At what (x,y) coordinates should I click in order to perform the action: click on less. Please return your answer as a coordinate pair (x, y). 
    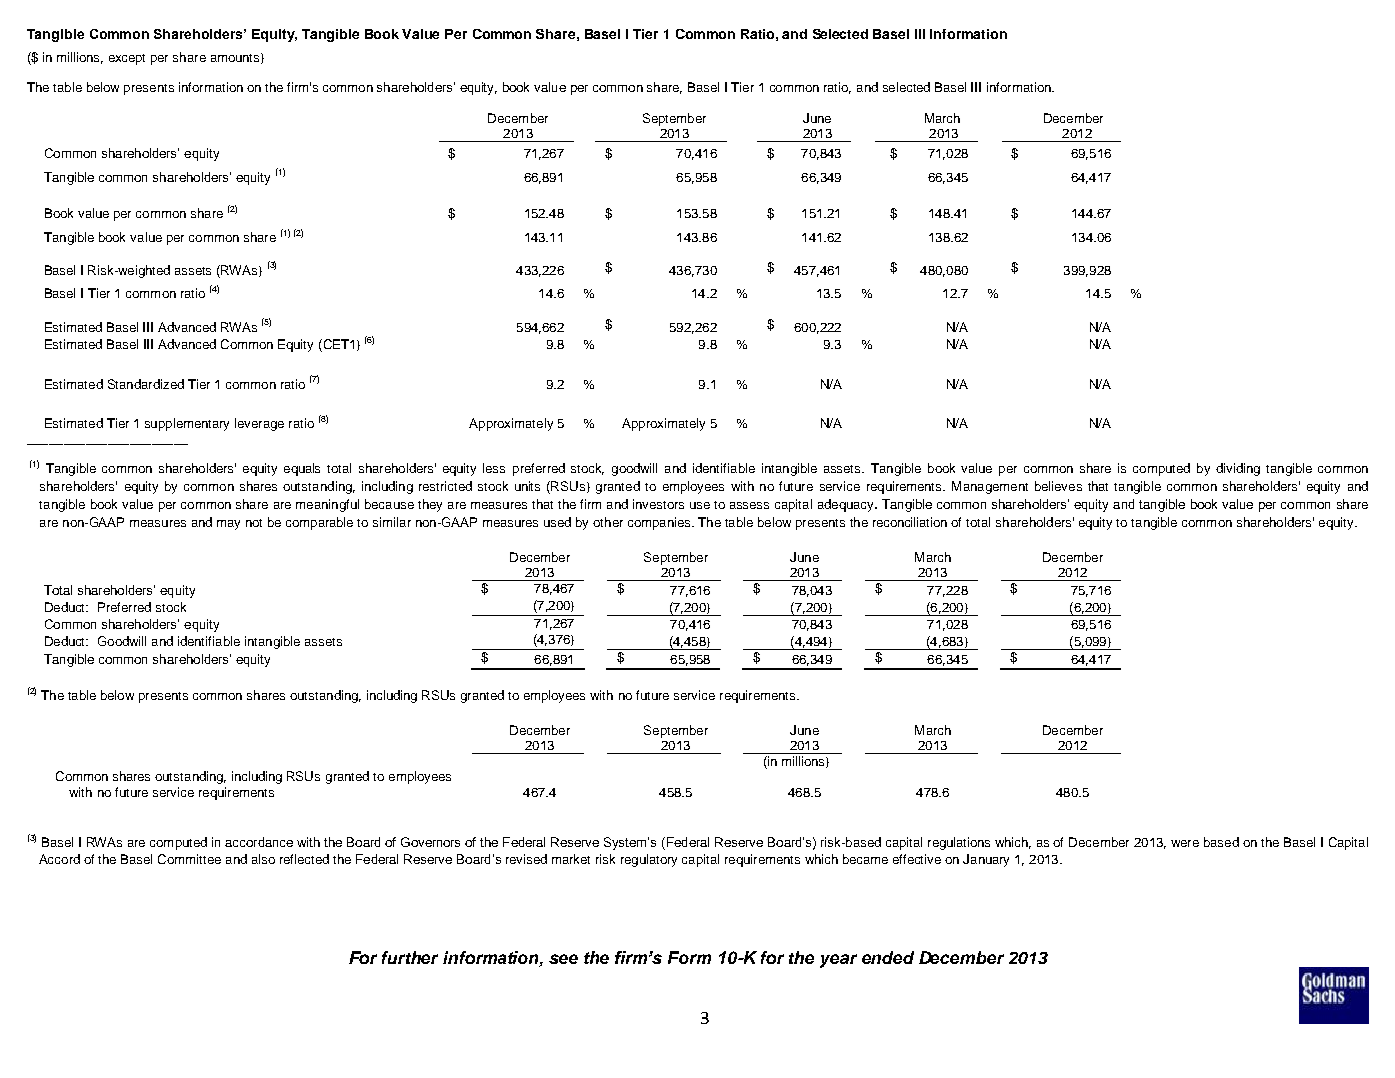
    Looking at the image, I should click on (494, 468).
